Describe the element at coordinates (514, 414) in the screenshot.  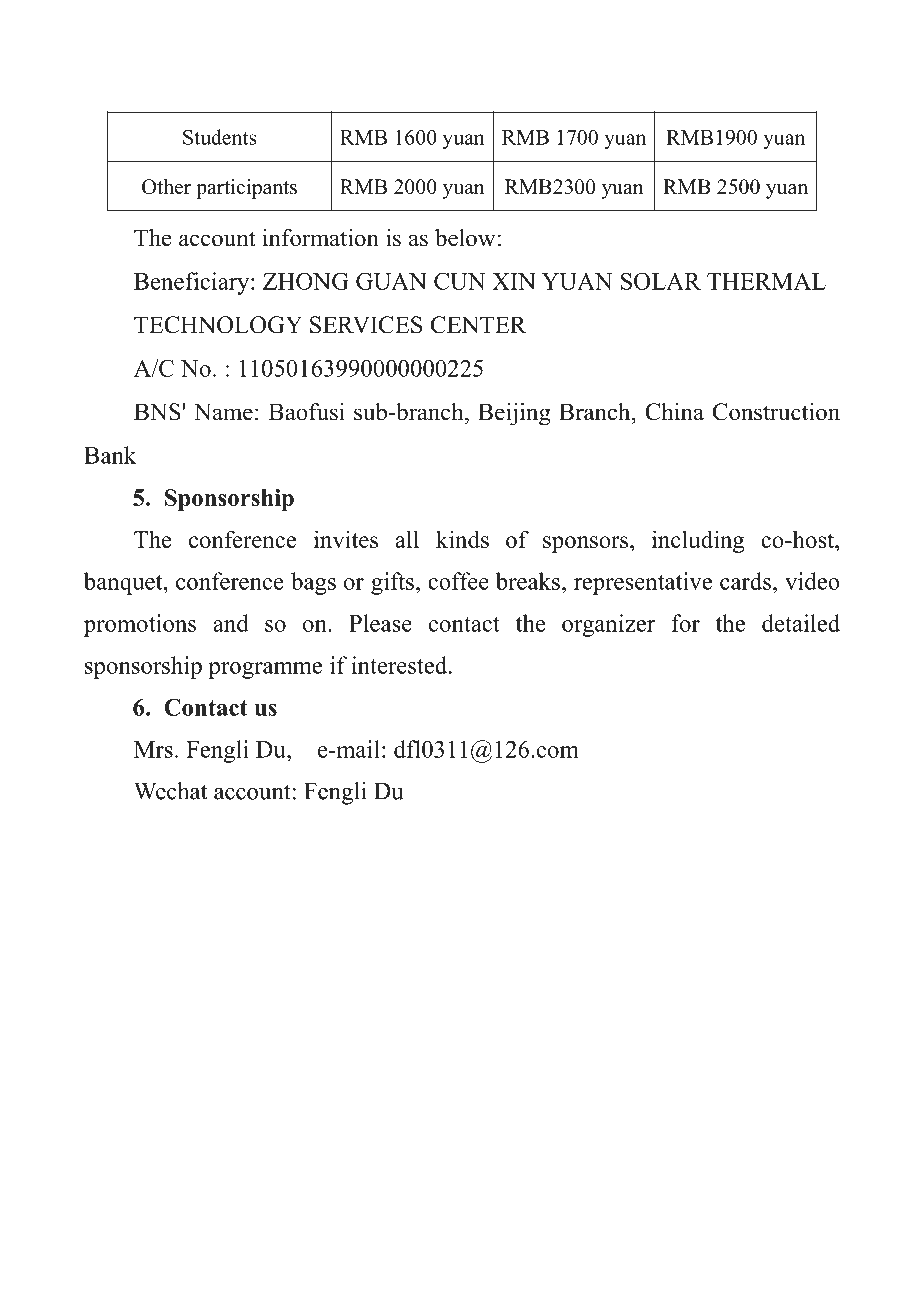
I see `Beijing` at that location.
